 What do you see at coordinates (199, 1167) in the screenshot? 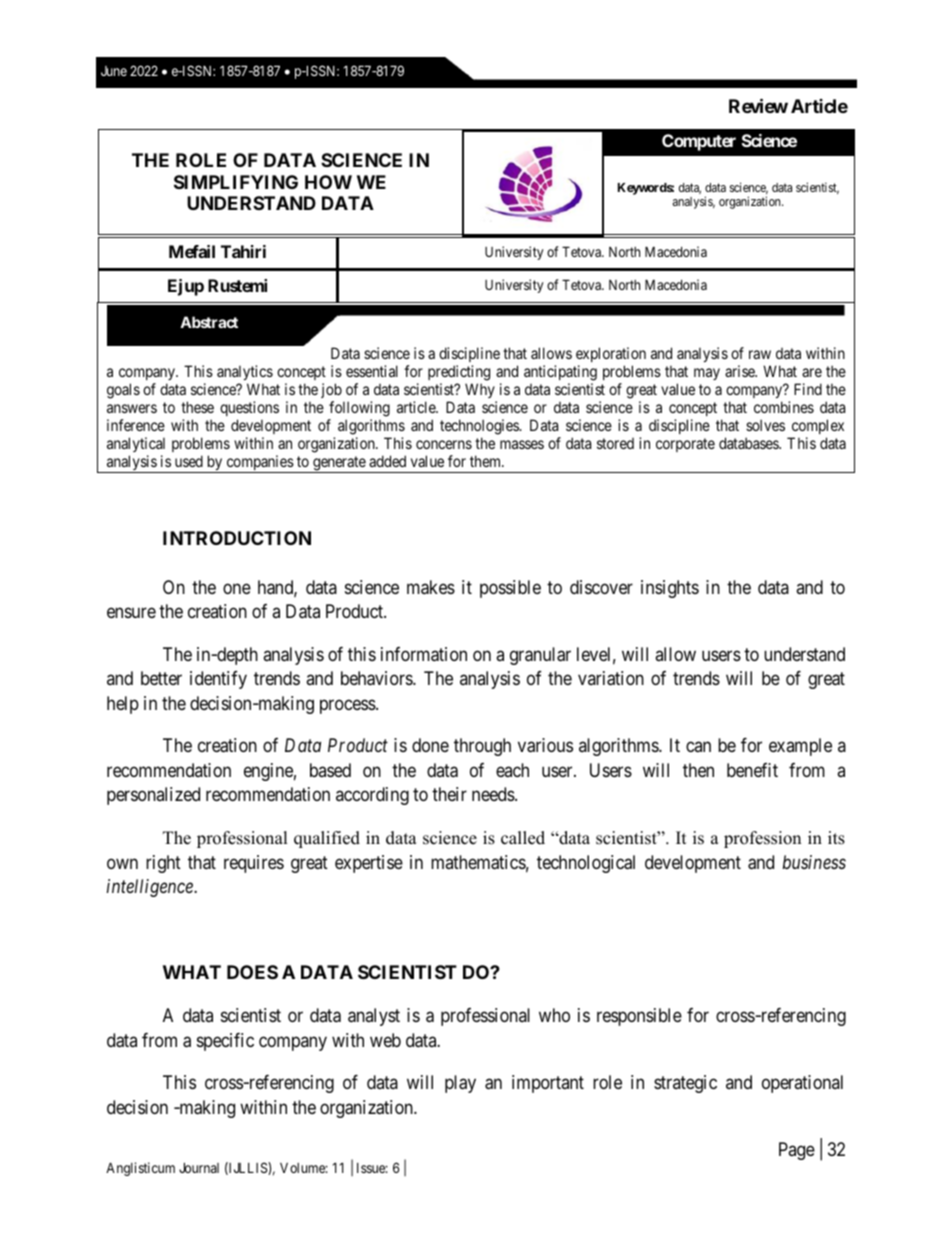
I see `Journal` at bounding box center [199, 1167].
